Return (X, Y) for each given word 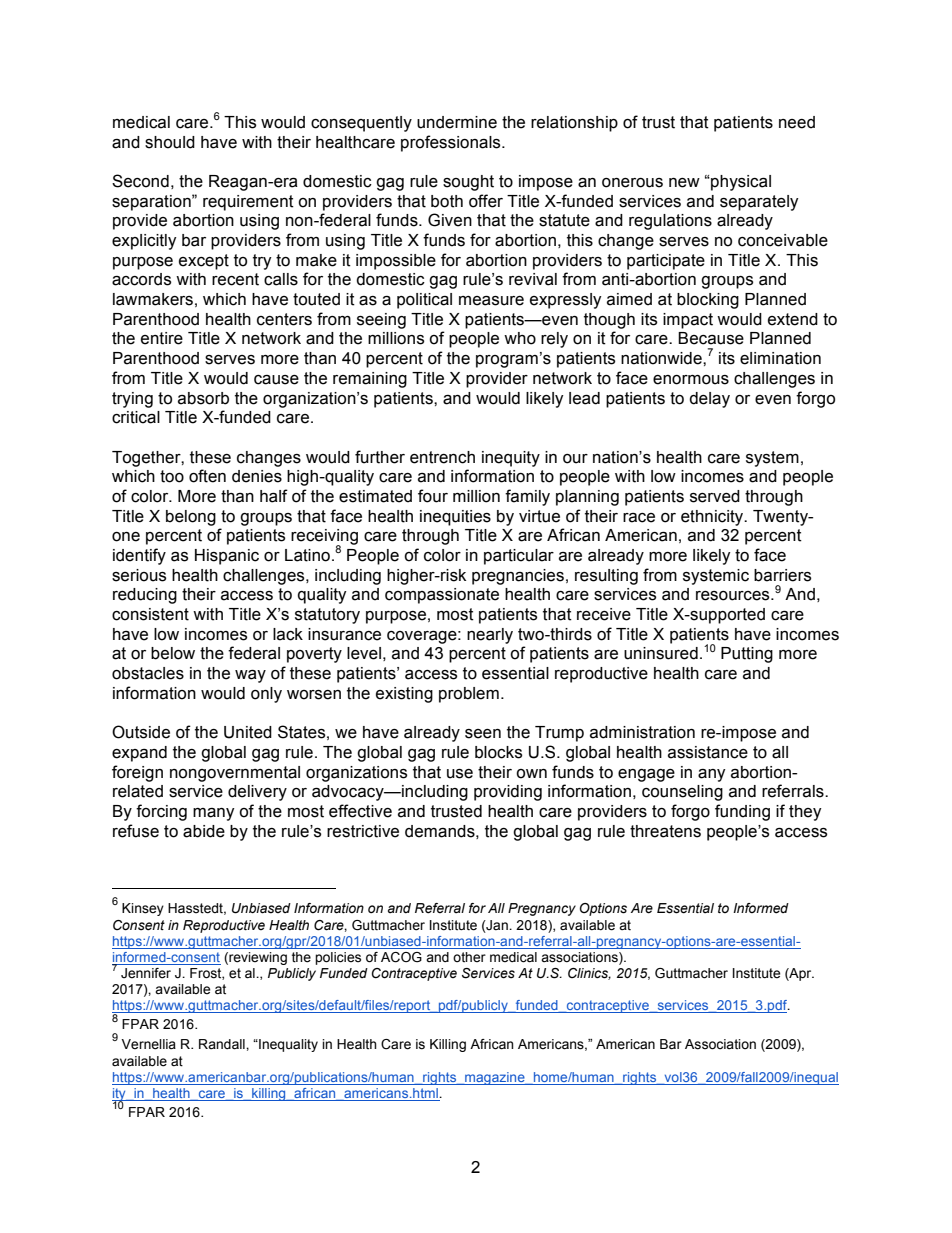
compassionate (442, 596)
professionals (452, 143)
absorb (203, 398)
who (520, 338)
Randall (223, 1044)
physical (740, 183)
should (170, 142)
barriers (782, 575)
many (214, 814)
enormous (691, 380)
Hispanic (227, 557)
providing (508, 793)
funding (742, 812)
